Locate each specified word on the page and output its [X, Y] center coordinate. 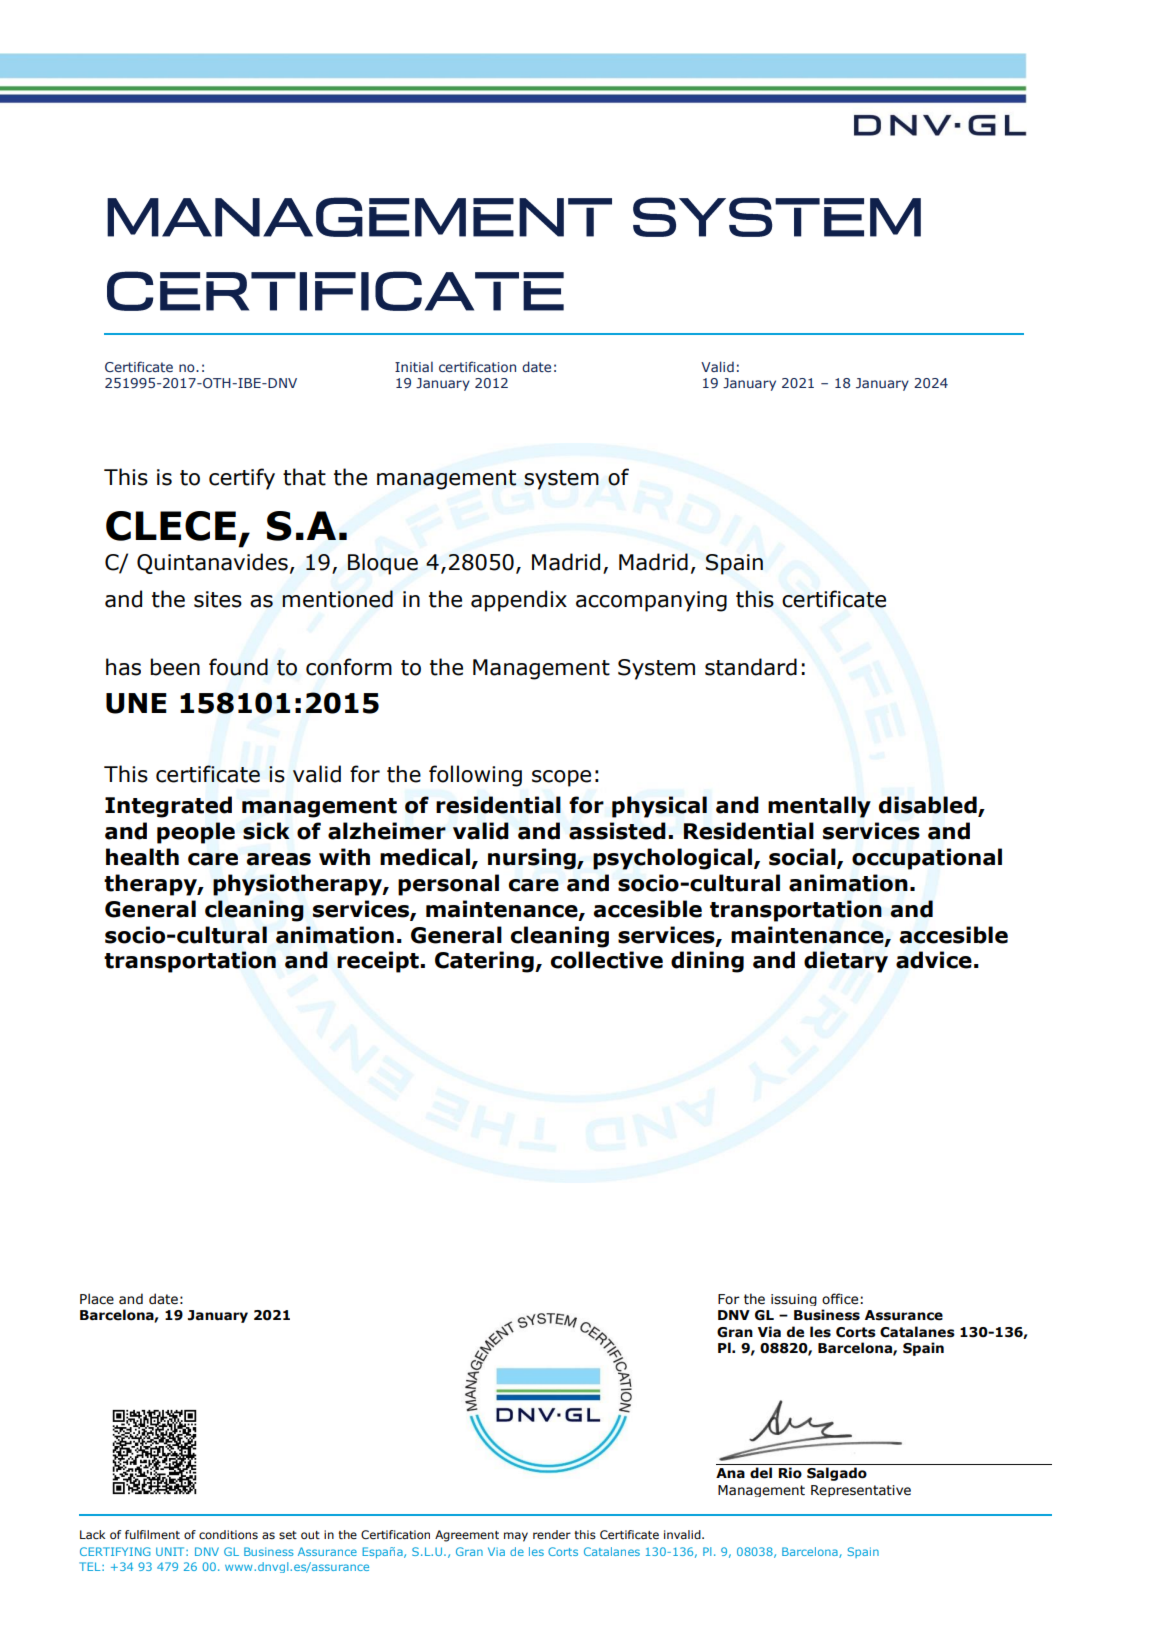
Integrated [168, 807]
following [475, 776]
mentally [819, 807]
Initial [414, 366]
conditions [228, 1534]
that [304, 477]
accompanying [651, 601]
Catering [485, 962]
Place [97, 1299]
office [840, 1298]
